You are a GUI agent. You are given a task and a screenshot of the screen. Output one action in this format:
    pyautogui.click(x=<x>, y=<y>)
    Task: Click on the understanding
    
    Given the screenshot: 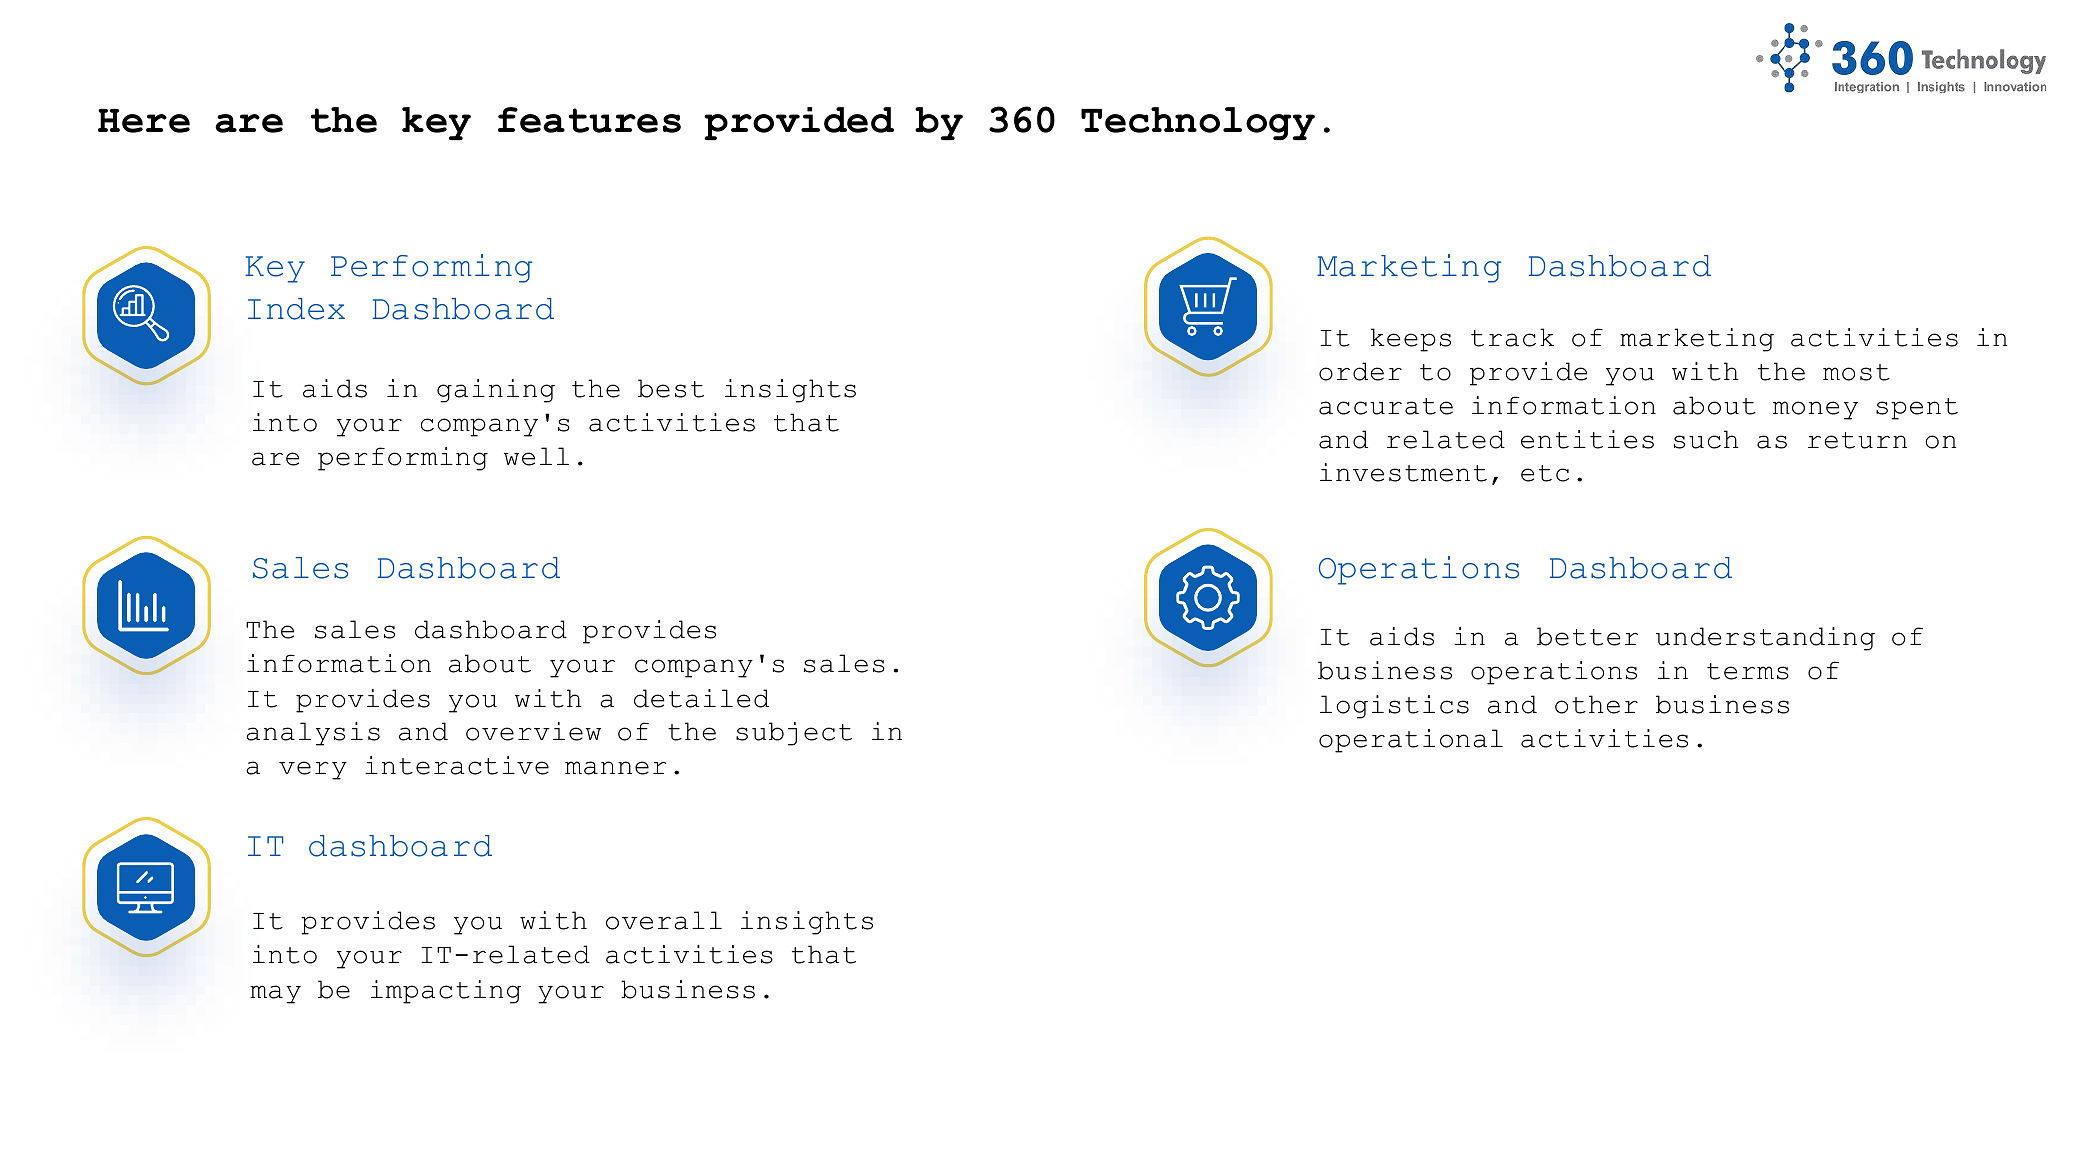 What is the action you would take?
    pyautogui.click(x=1765, y=639)
